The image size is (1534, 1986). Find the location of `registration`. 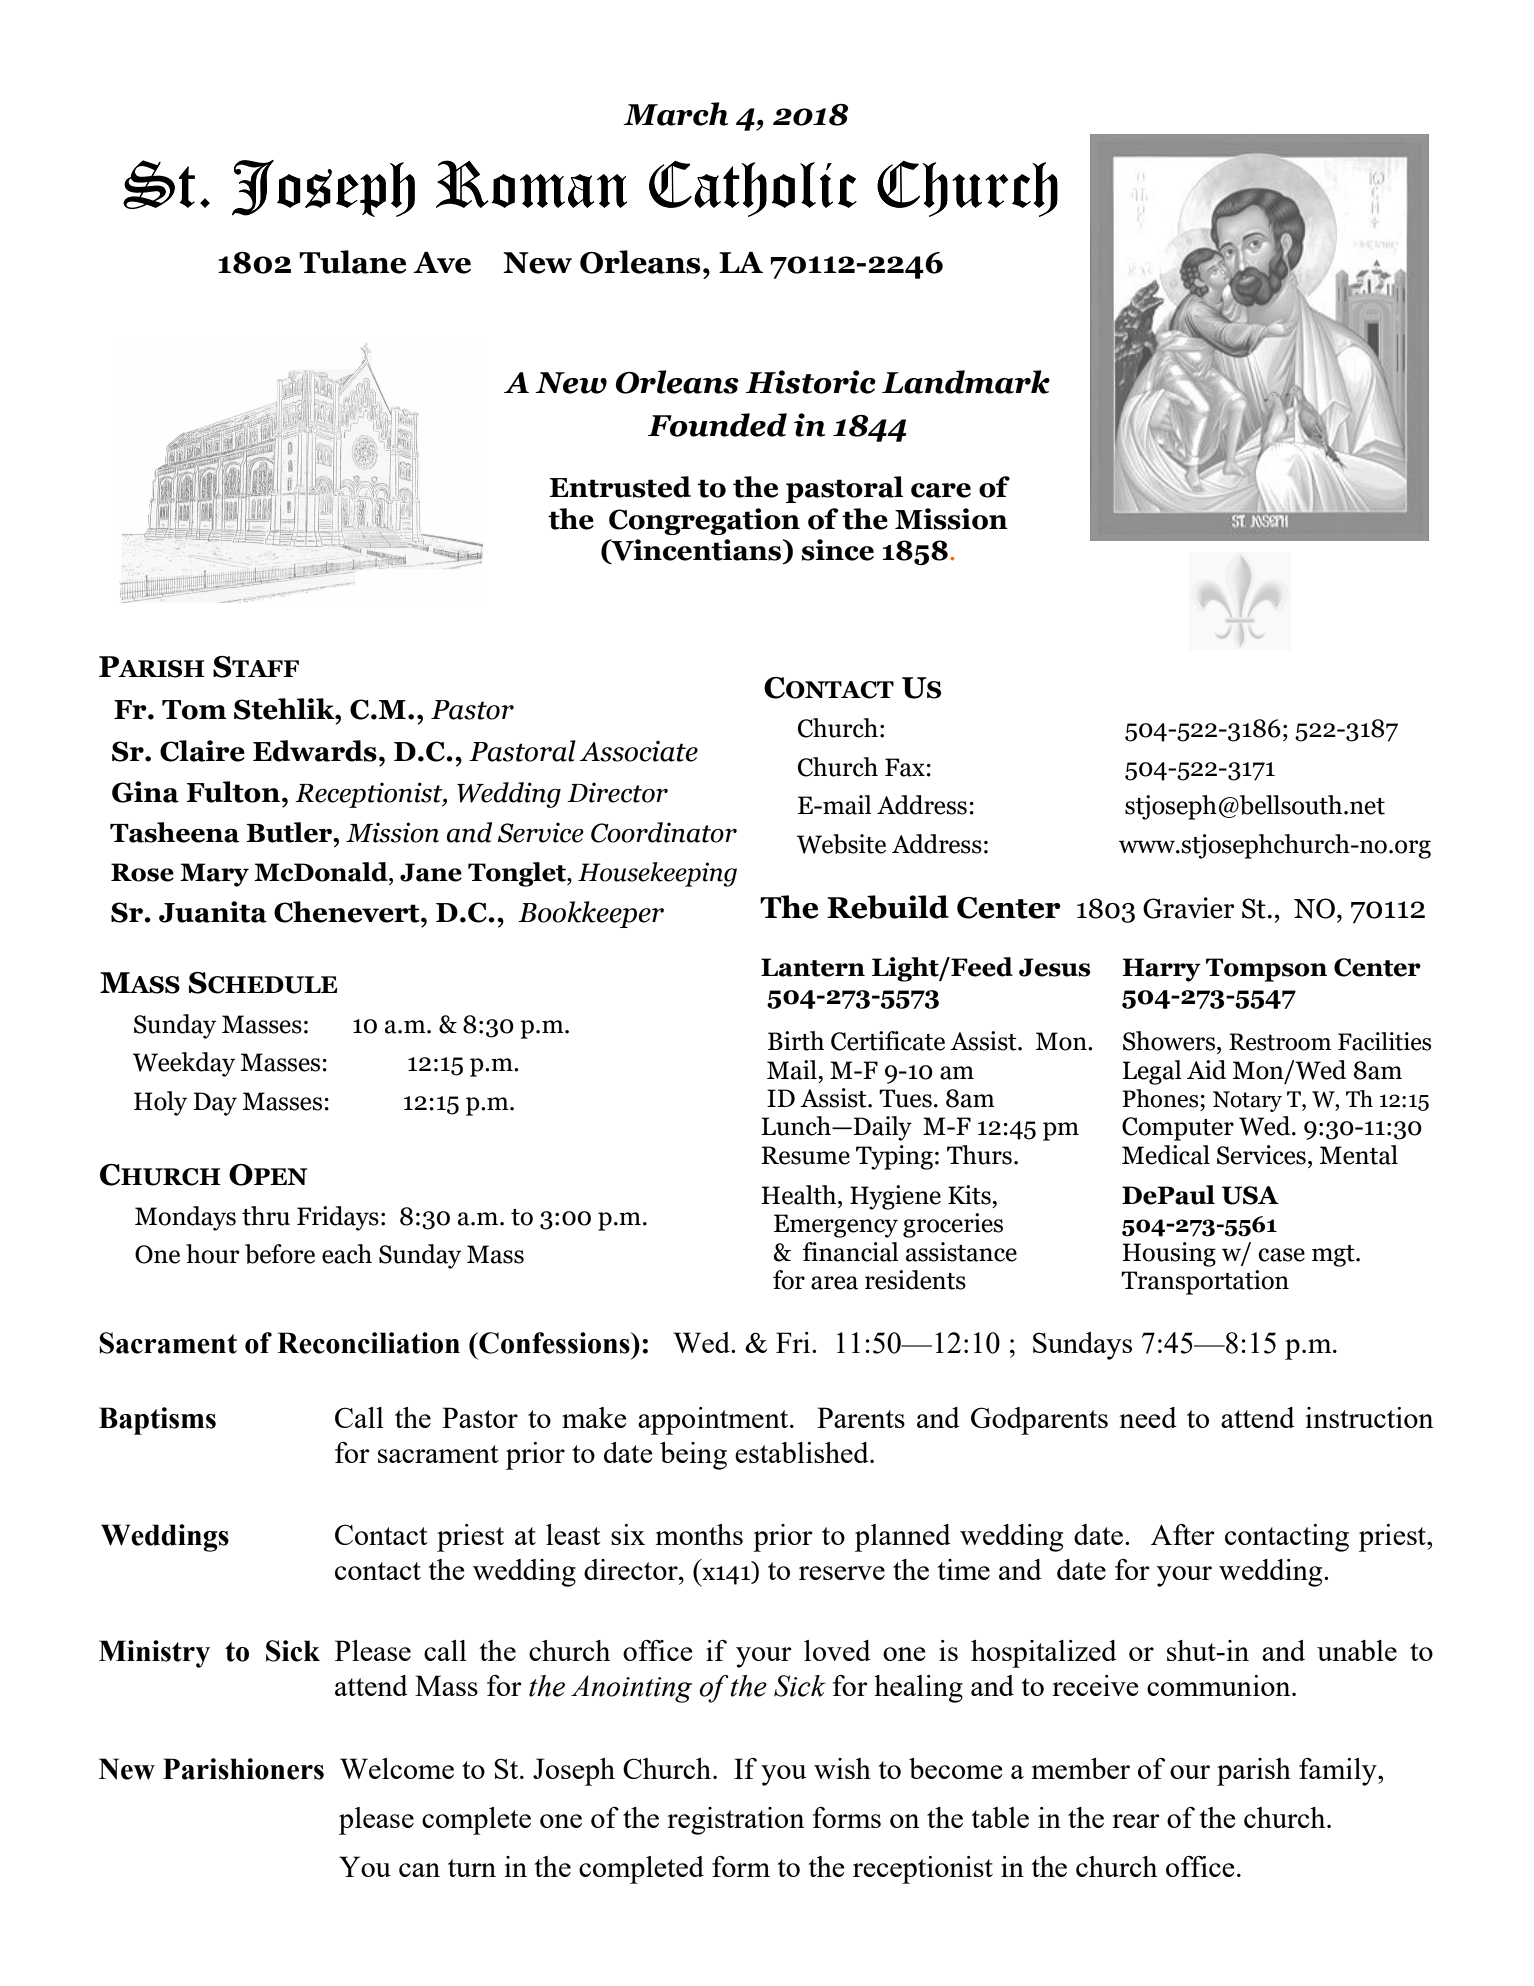

registration is located at coordinates (736, 1821).
